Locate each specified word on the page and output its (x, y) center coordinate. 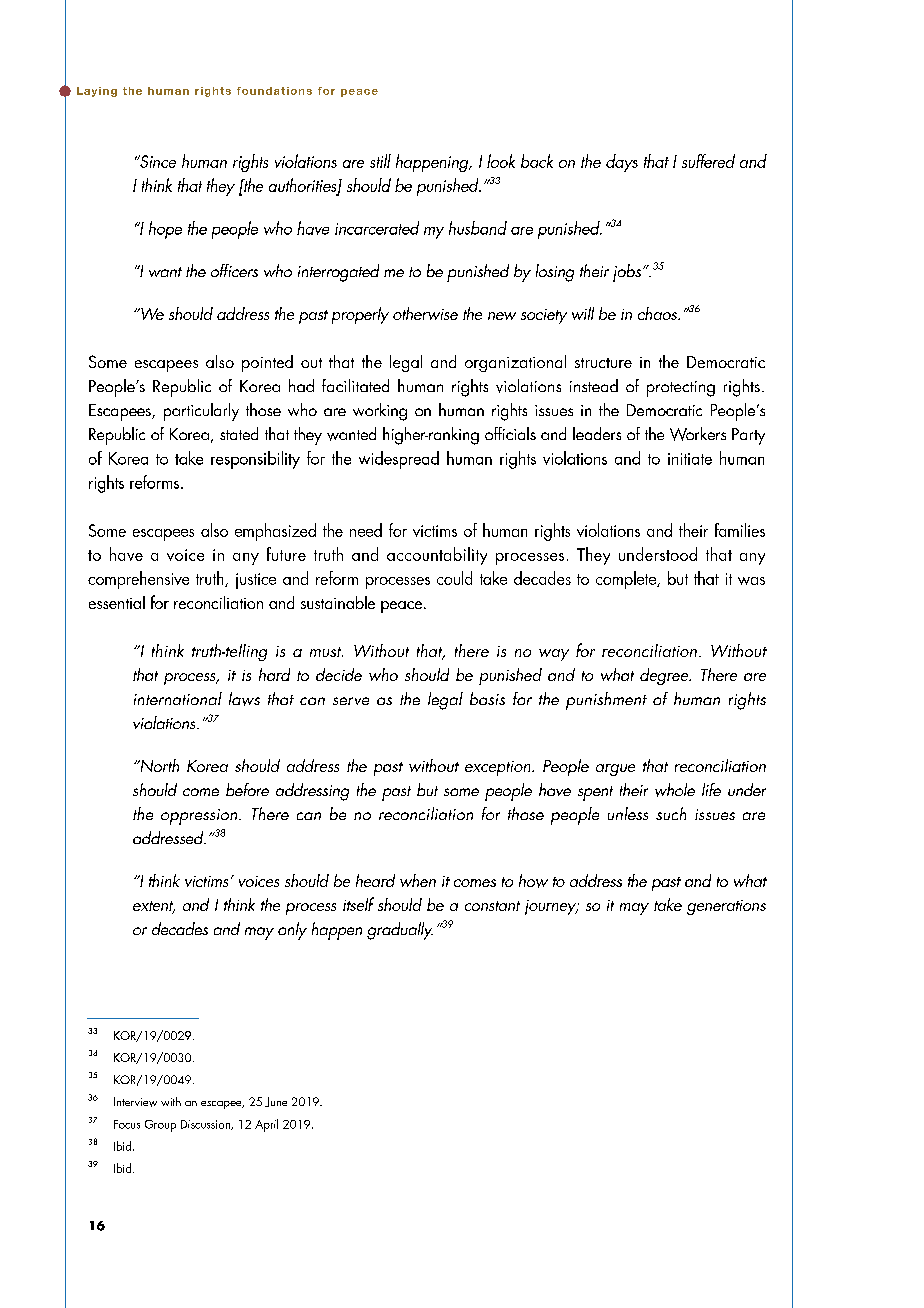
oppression (200, 817)
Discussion (206, 1125)
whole (675, 790)
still (380, 161)
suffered (708, 161)
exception (499, 768)
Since (157, 161)
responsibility (255, 460)
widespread (399, 460)
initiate (690, 459)
